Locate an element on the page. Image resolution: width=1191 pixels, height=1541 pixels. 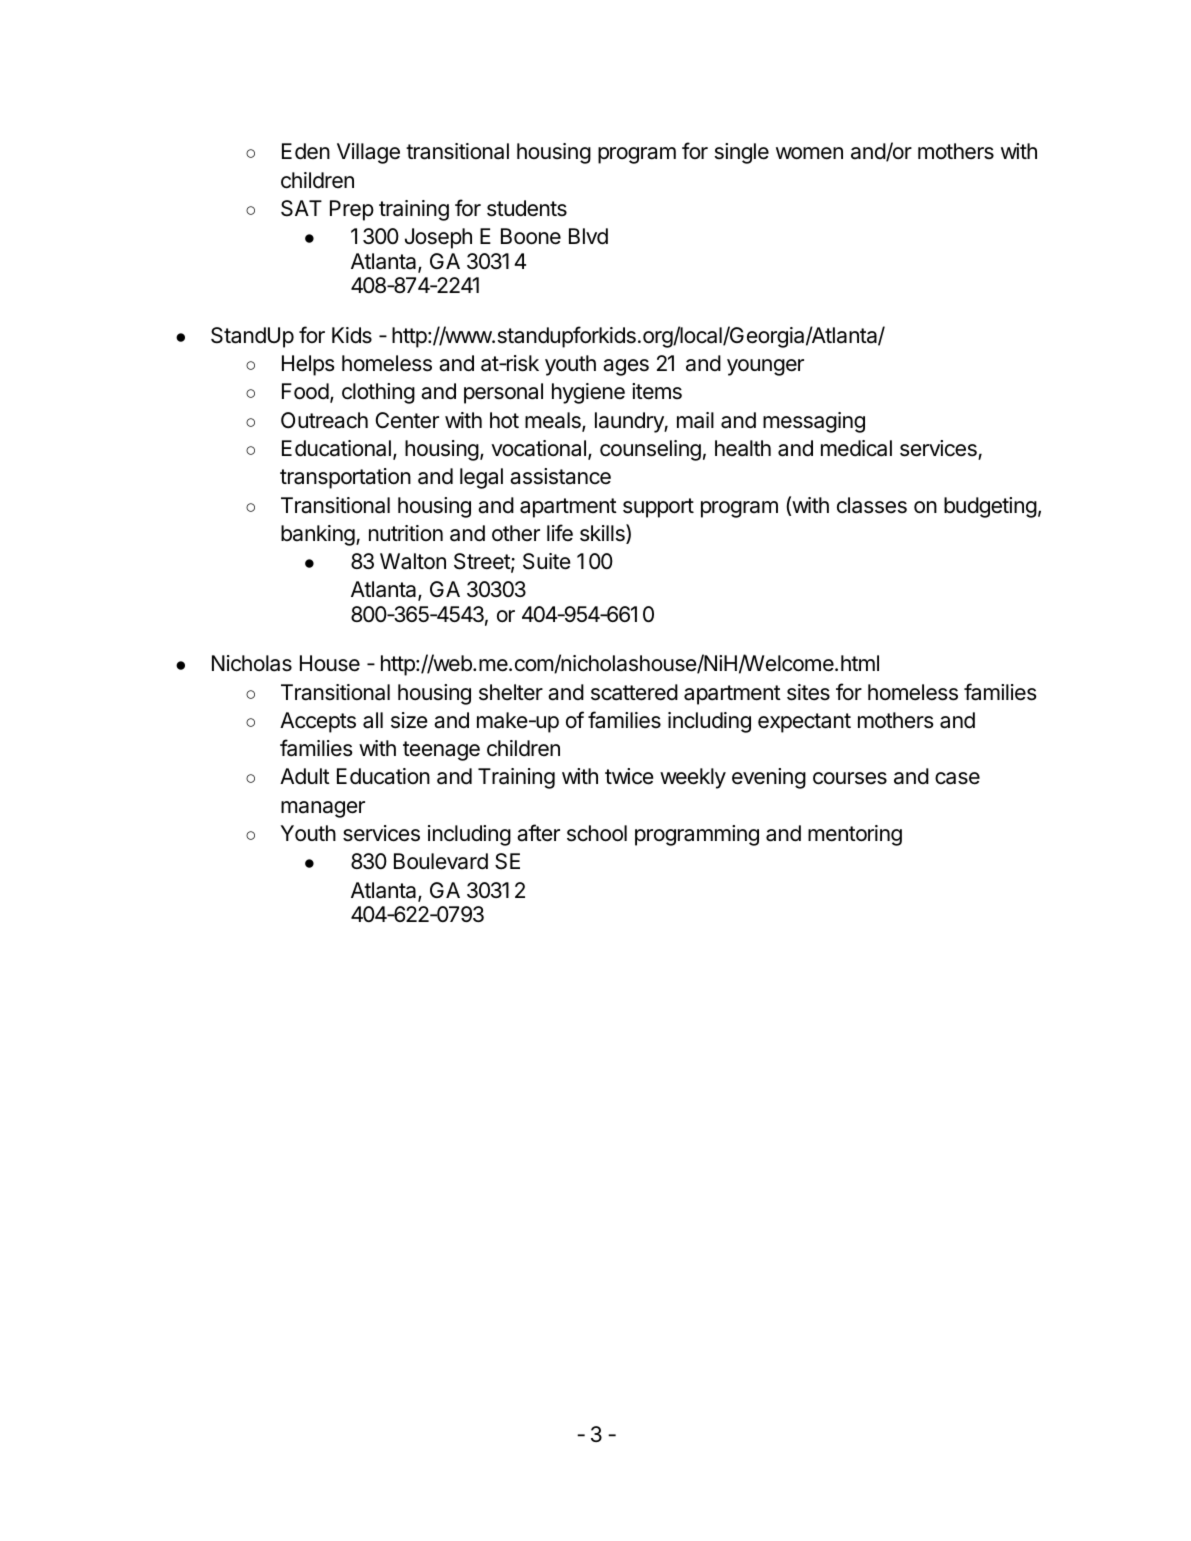
nutrition is located at coordinates (406, 533).
